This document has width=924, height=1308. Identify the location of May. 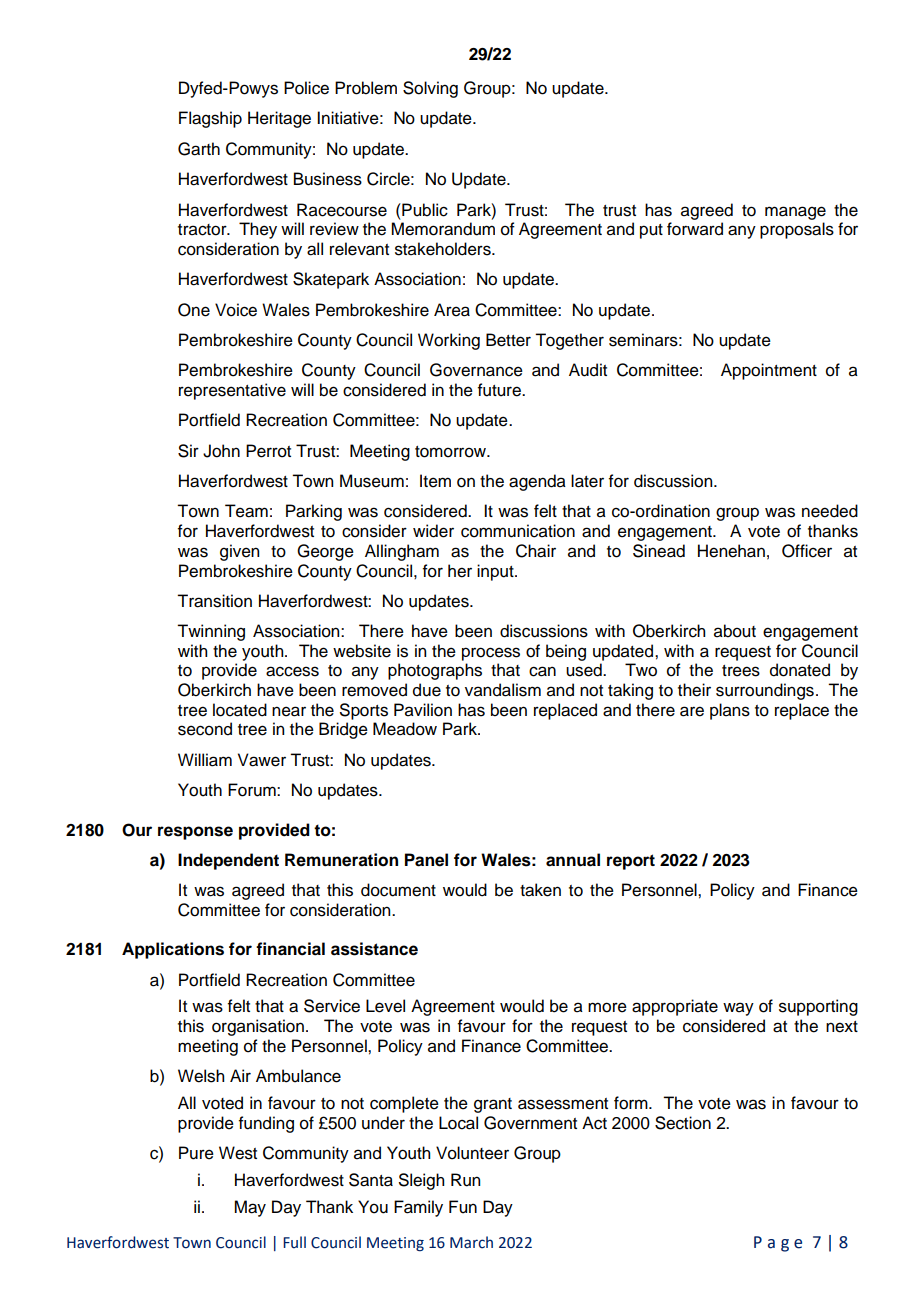
(250, 1208).
